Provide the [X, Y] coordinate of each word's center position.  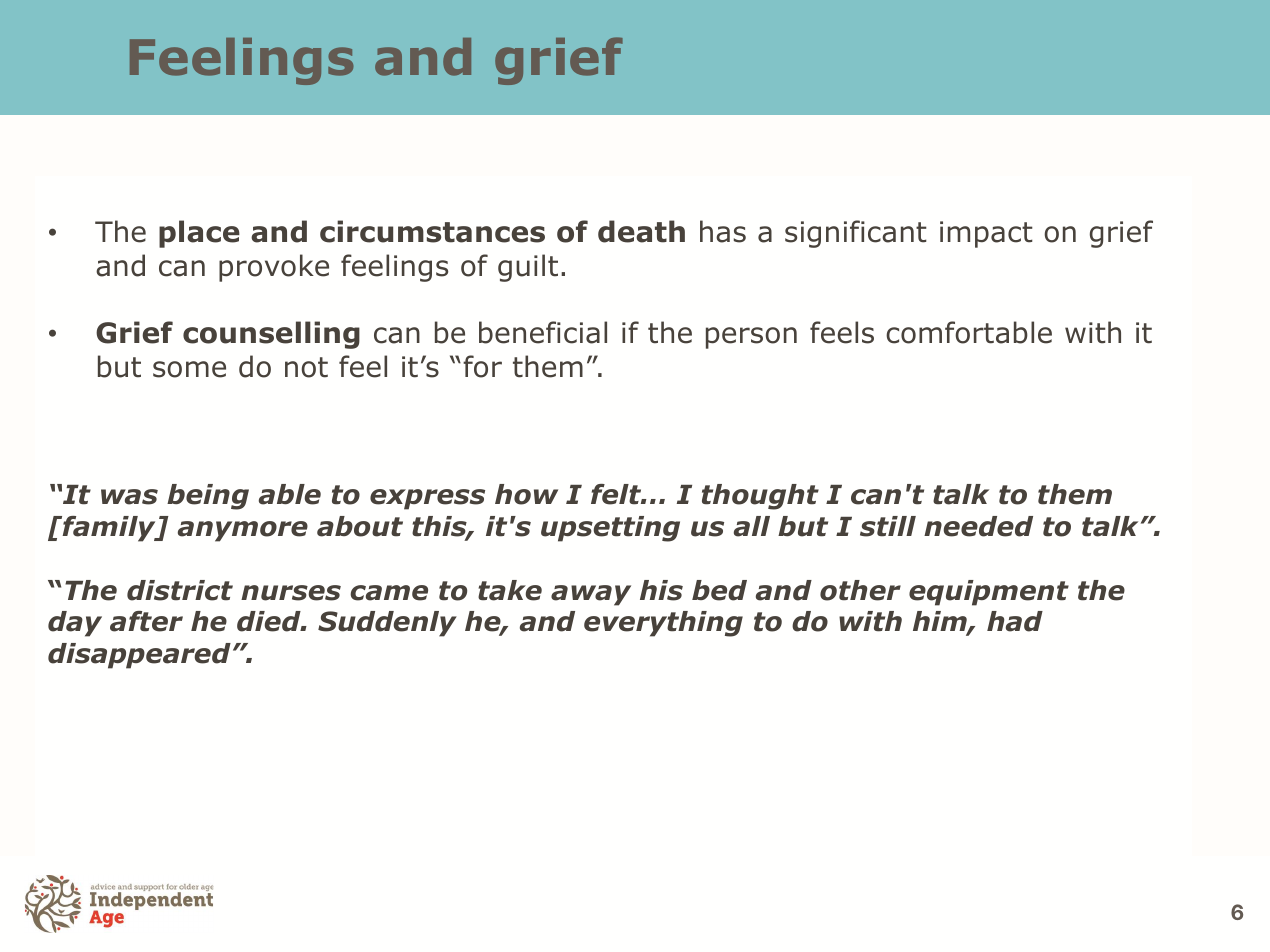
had [1015, 621]
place [199, 234]
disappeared [139, 656]
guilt [528, 268]
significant [856, 234]
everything [663, 624]
